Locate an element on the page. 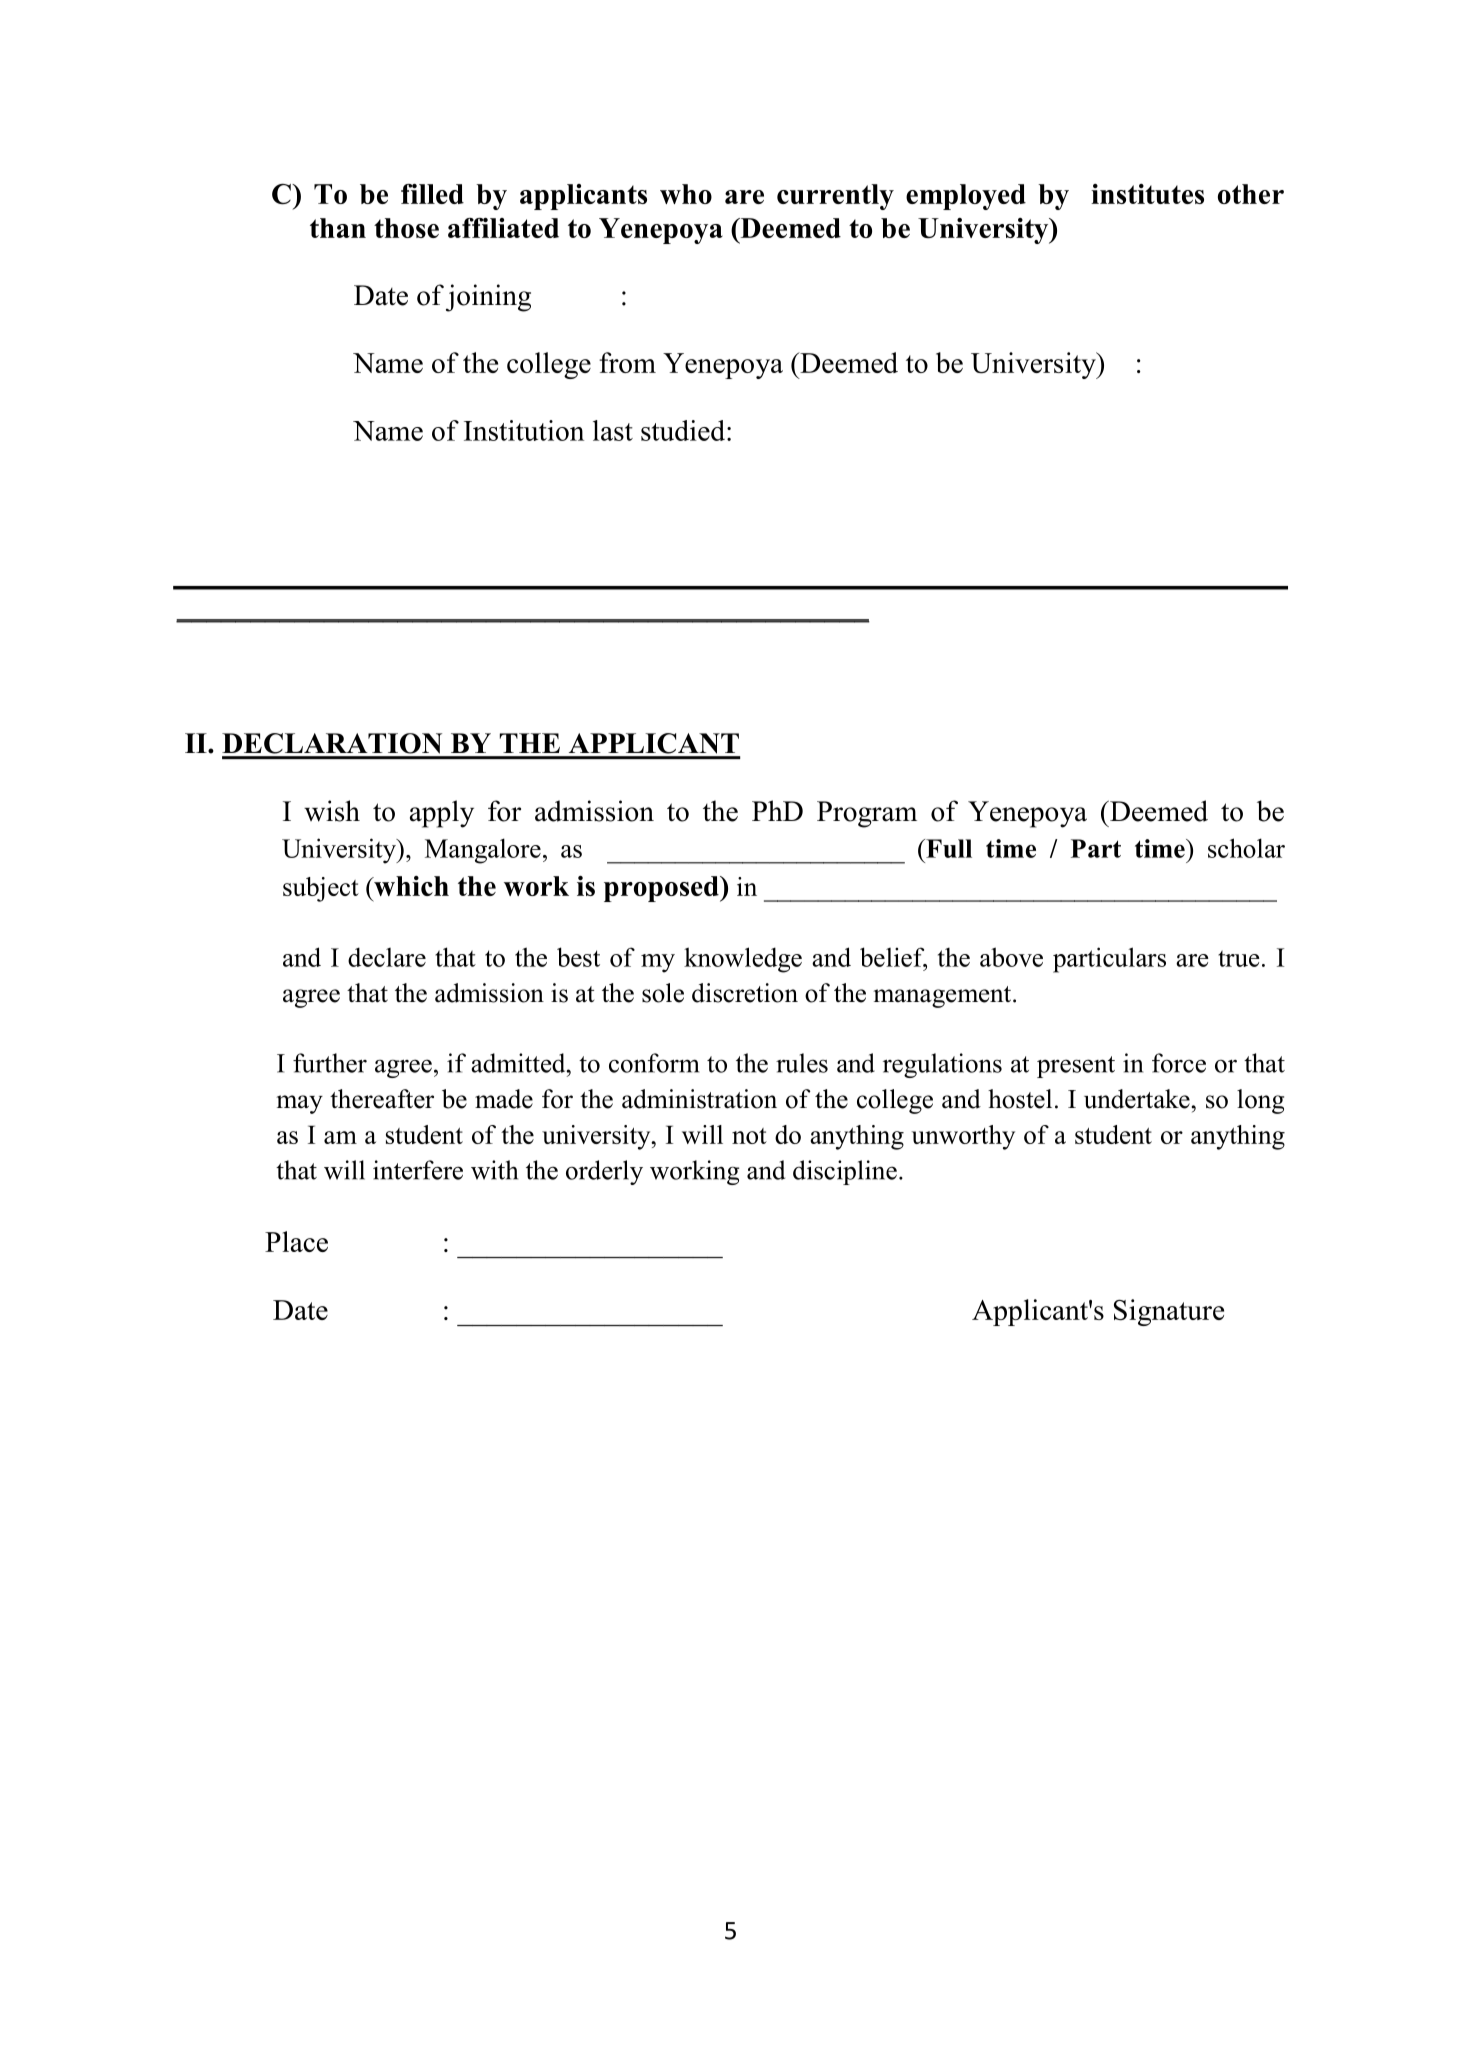 This document has width=1461, height=2067. discipline is located at coordinates (845, 1172).
